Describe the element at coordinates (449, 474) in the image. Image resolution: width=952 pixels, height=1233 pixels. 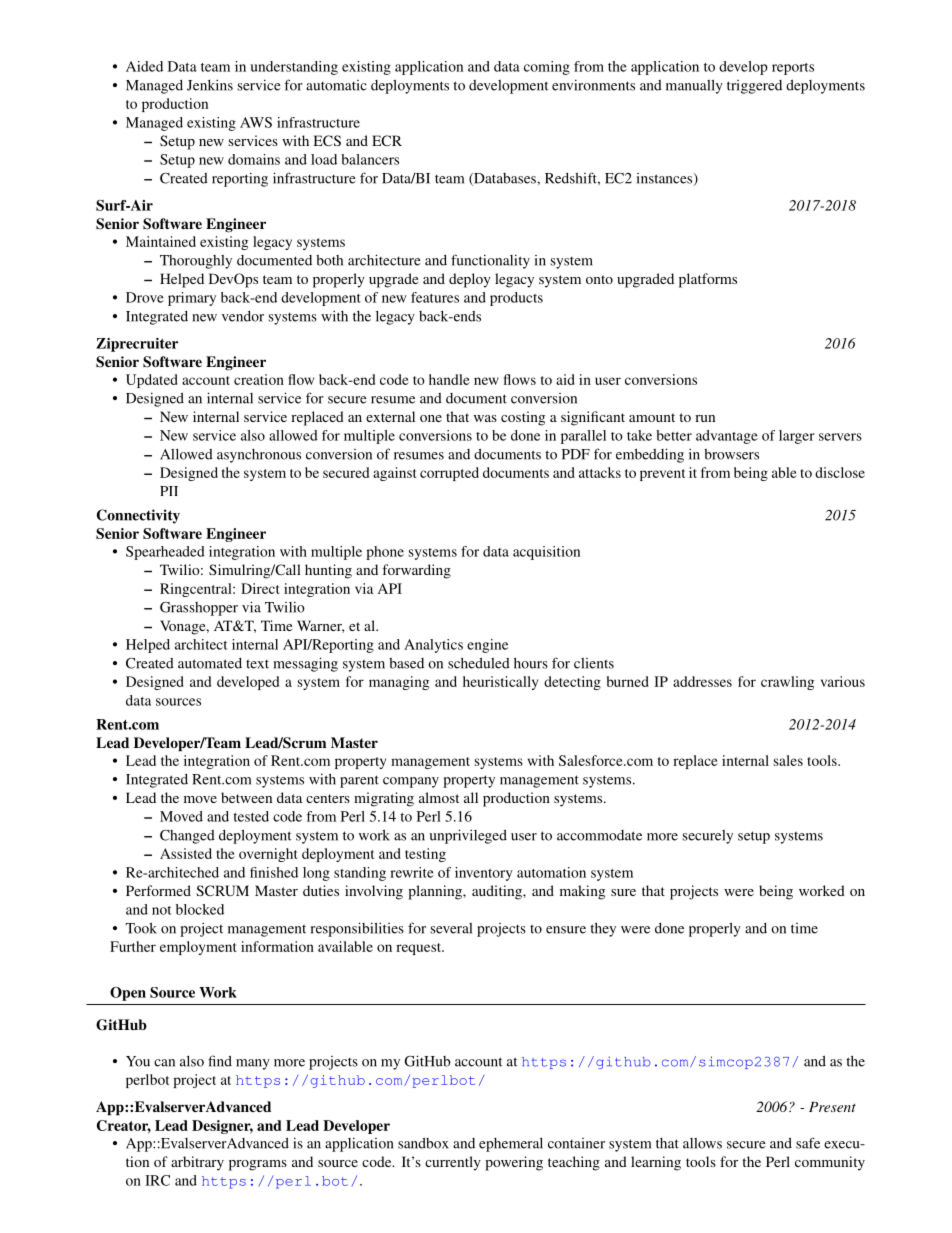
I see `corrupted` at that location.
